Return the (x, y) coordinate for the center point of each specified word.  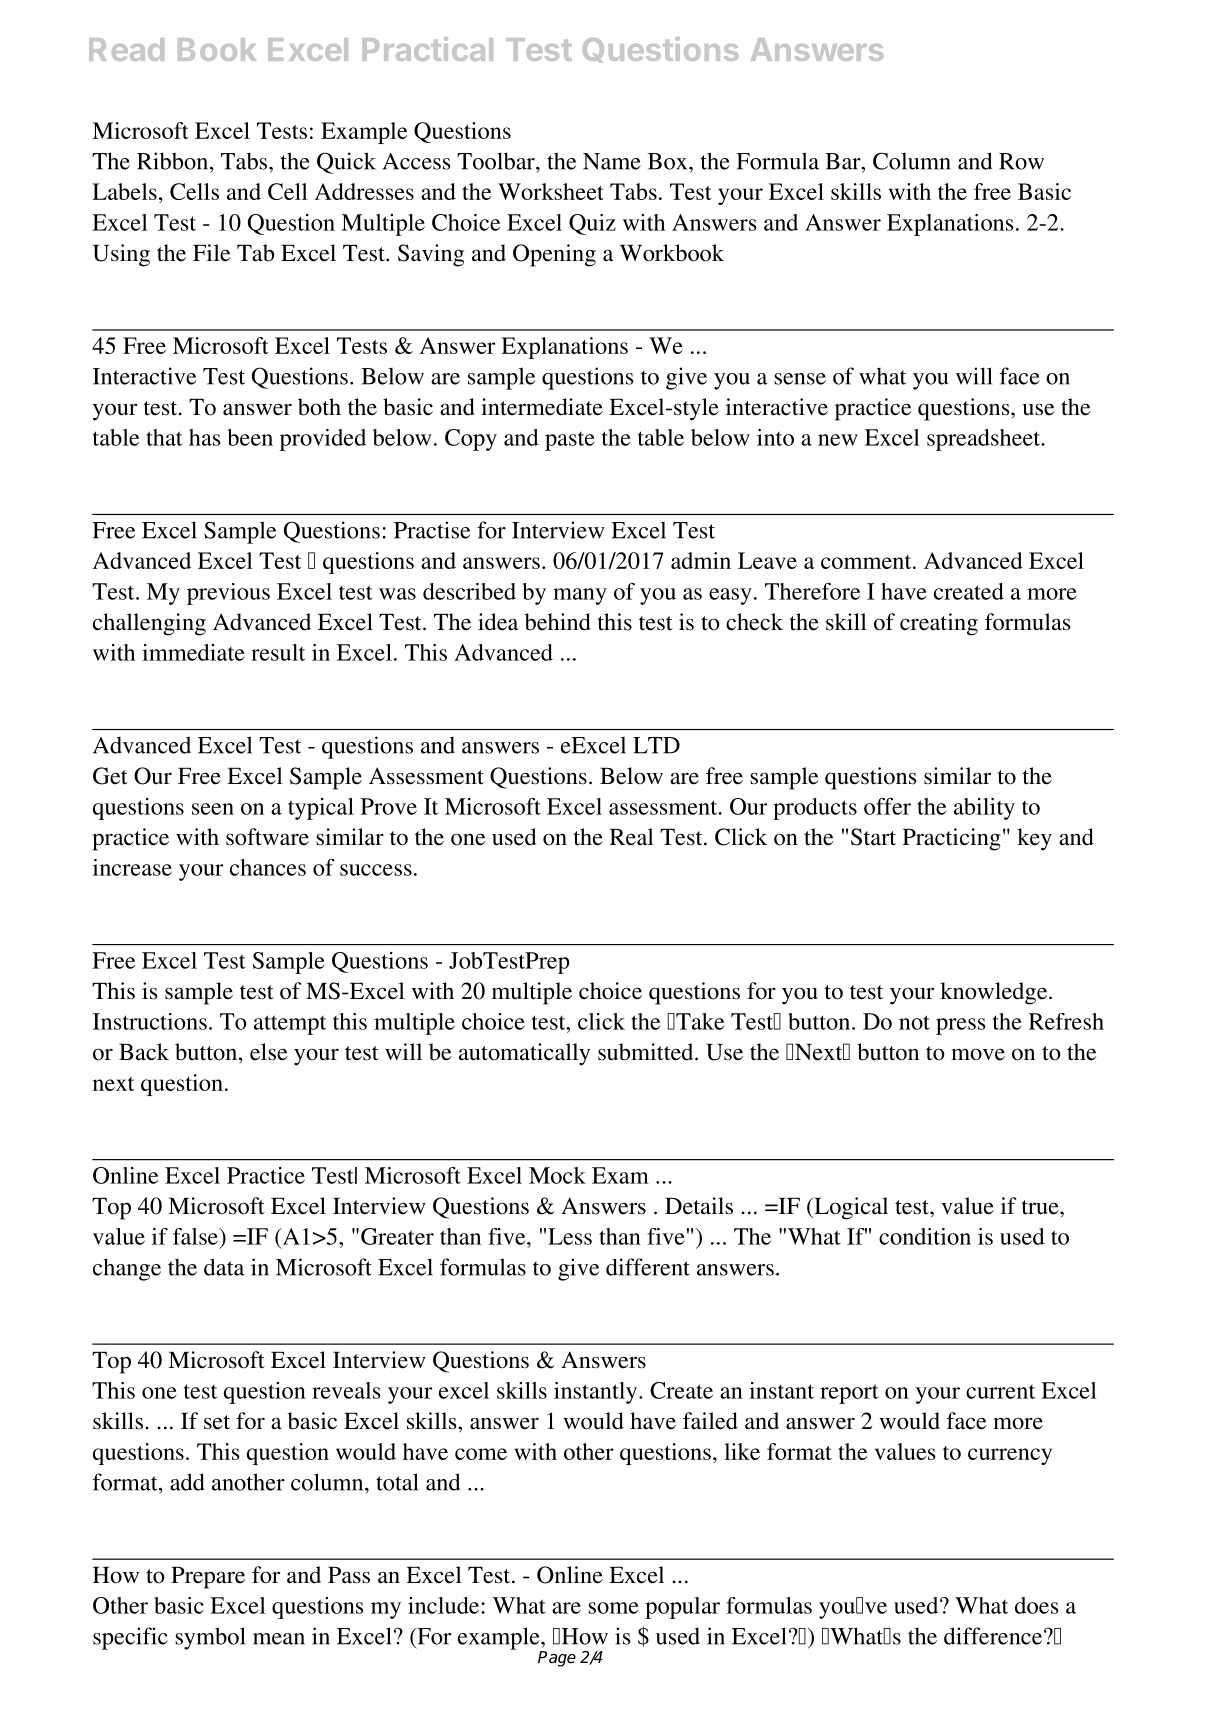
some (613, 1608)
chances (268, 867)
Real (632, 837)
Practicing (952, 839)
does (1037, 1605)
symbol (210, 1638)
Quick (346, 163)
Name (612, 161)
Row (1021, 161)
